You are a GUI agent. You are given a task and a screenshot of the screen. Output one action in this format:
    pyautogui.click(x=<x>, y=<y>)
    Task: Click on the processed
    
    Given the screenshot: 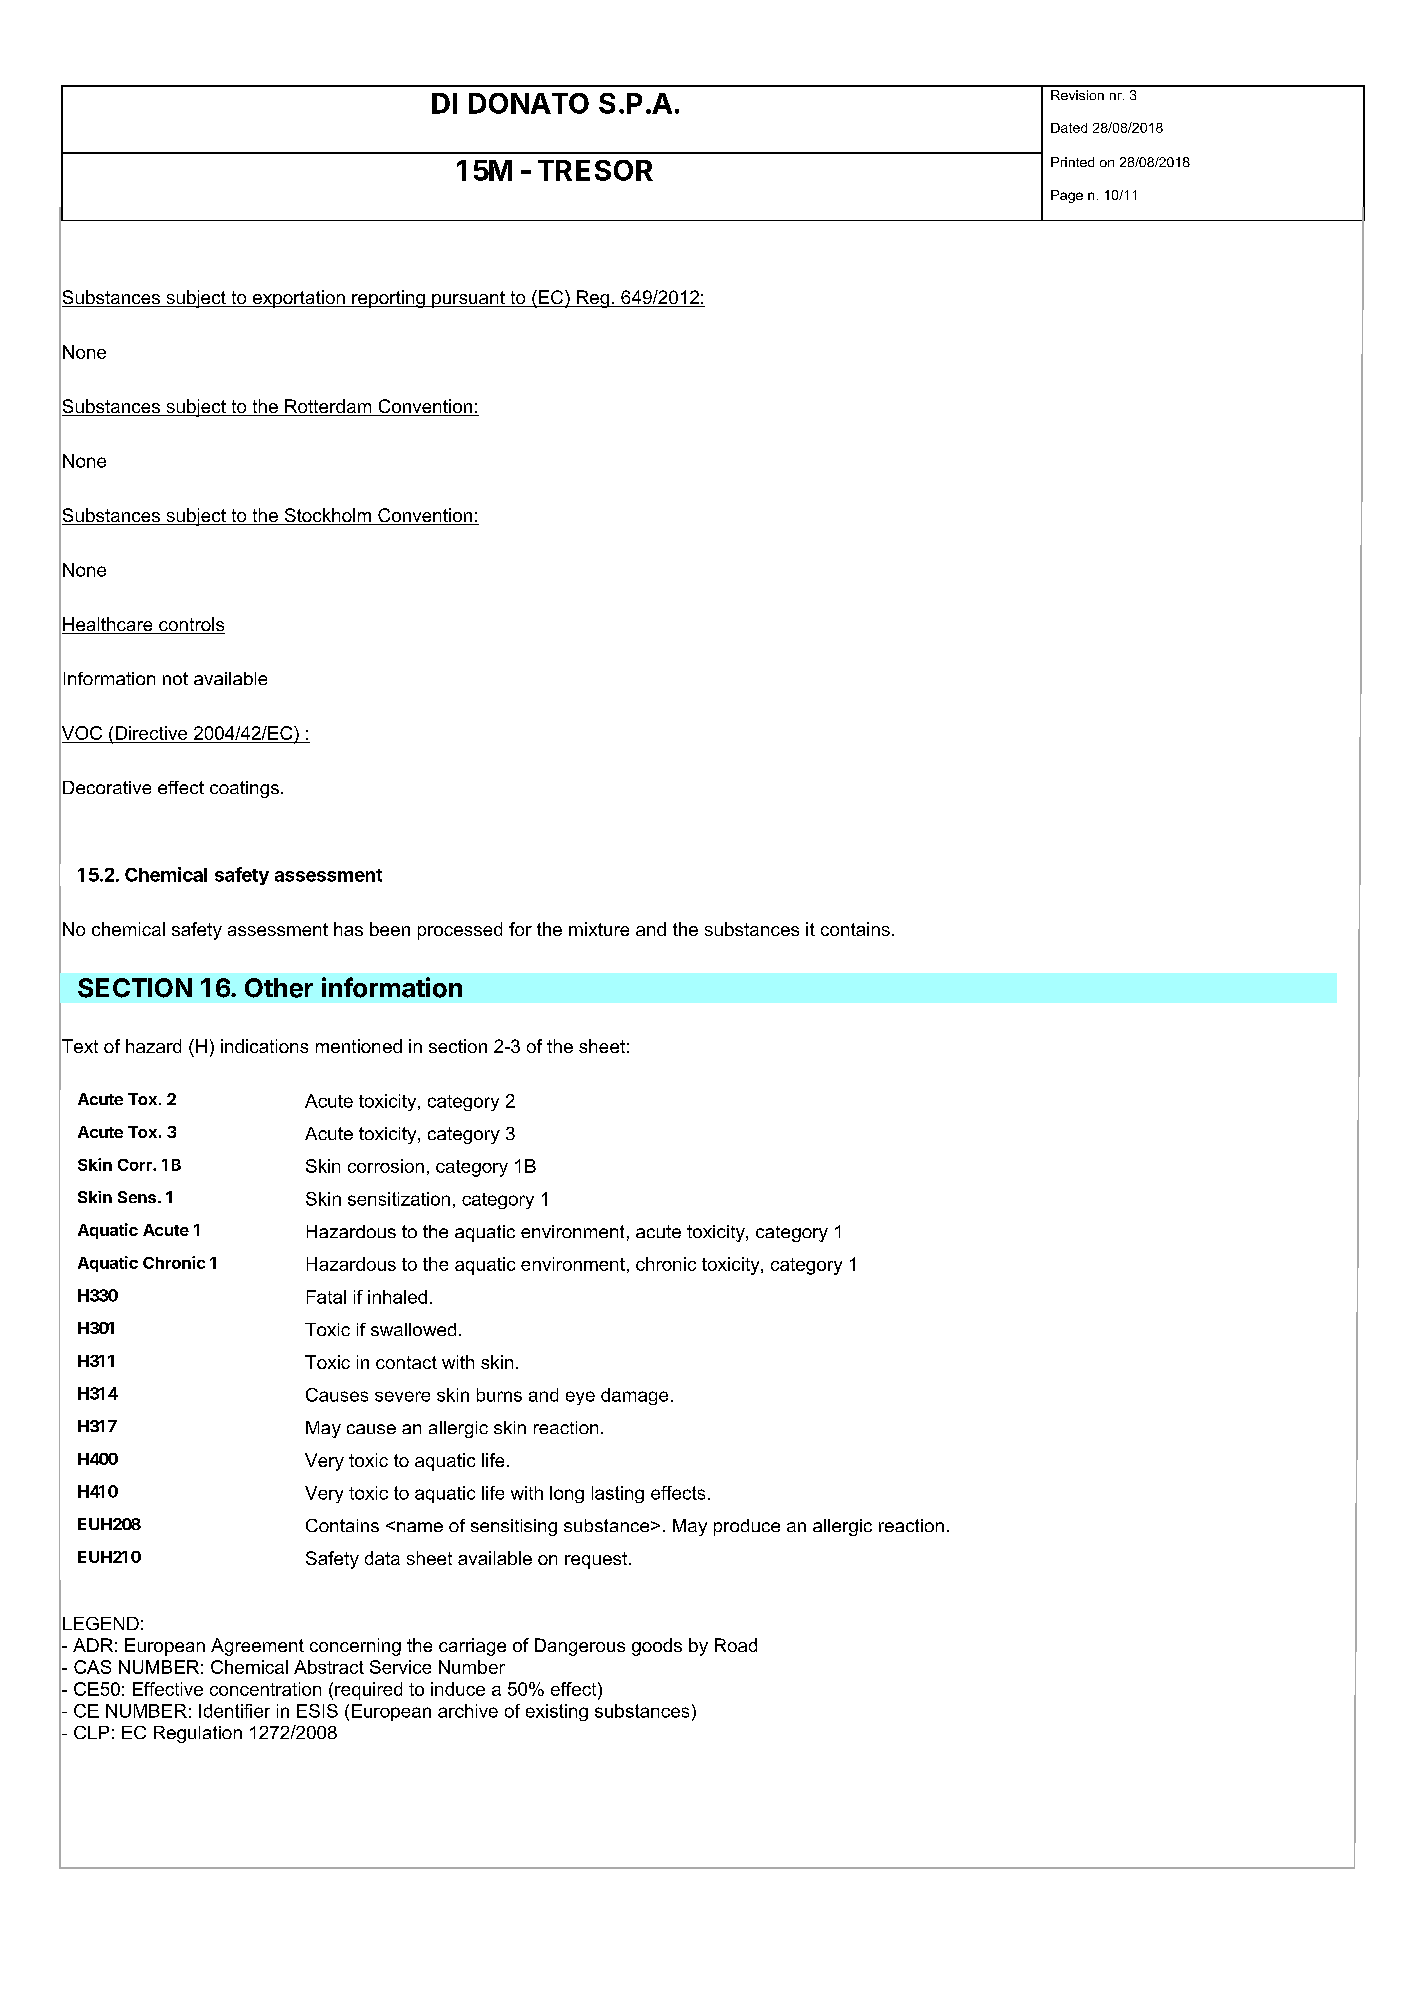 What is the action you would take?
    pyautogui.click(x=460, y=931)
